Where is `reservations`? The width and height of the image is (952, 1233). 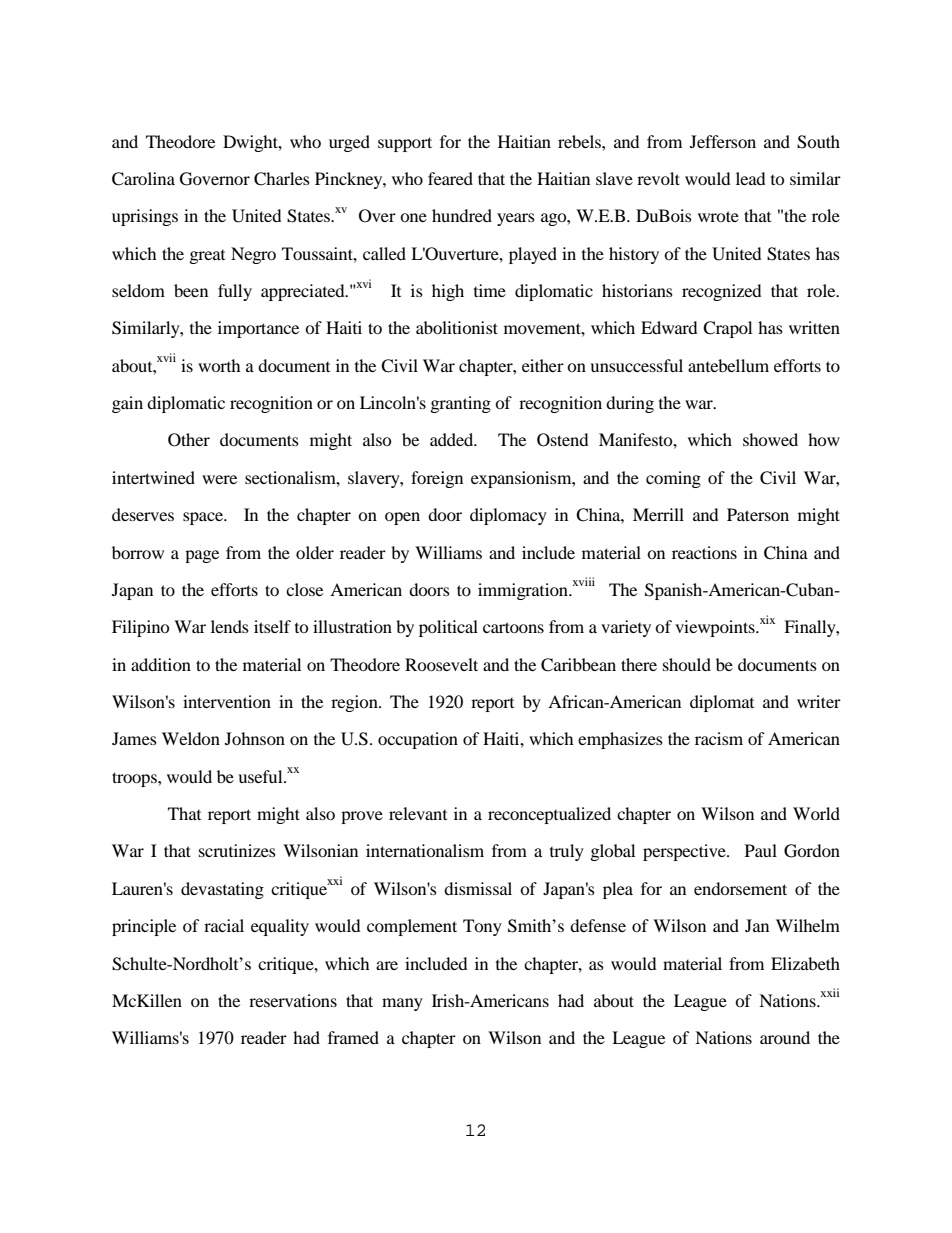 reservations is located at coordinates (293, 1000).
